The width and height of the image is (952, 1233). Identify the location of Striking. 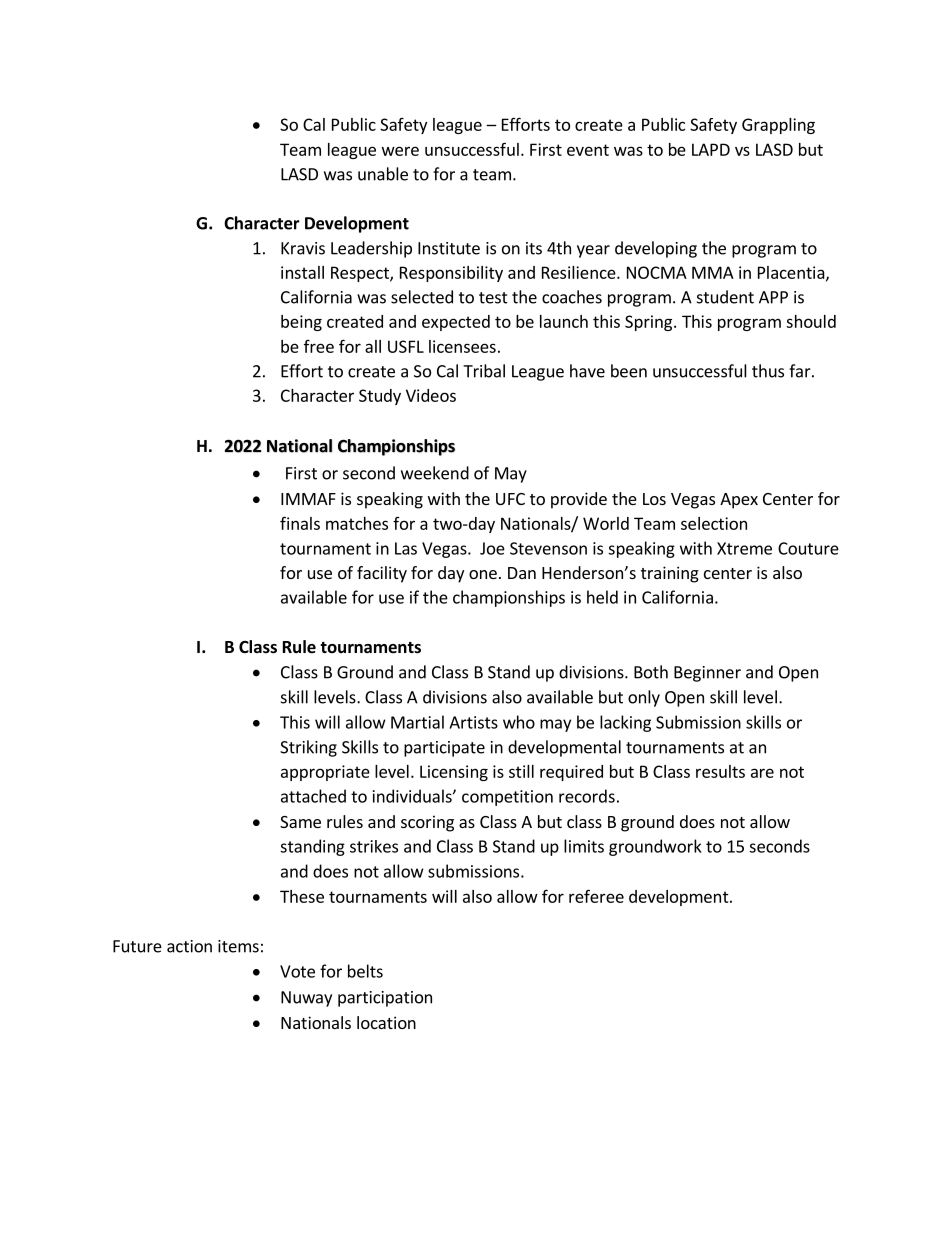
(308, 748).
